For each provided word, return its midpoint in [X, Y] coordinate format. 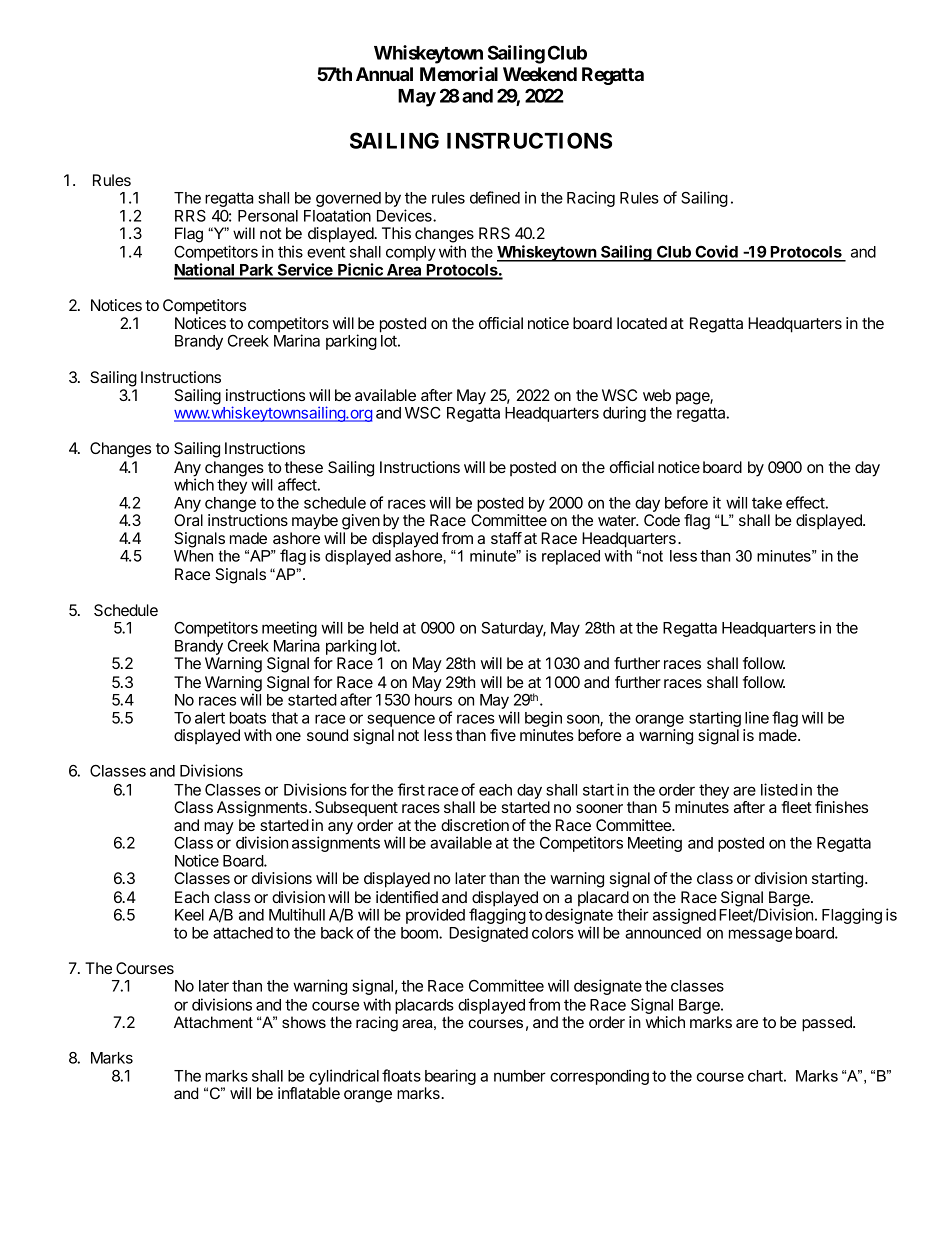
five [503, 735]
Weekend [540, 74]
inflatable [309, 1093]
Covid [716, 253]
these [304, 467]
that [284, 718]
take [767, 503]
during [624, 414]
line [757, 717]
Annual [384, 74]
